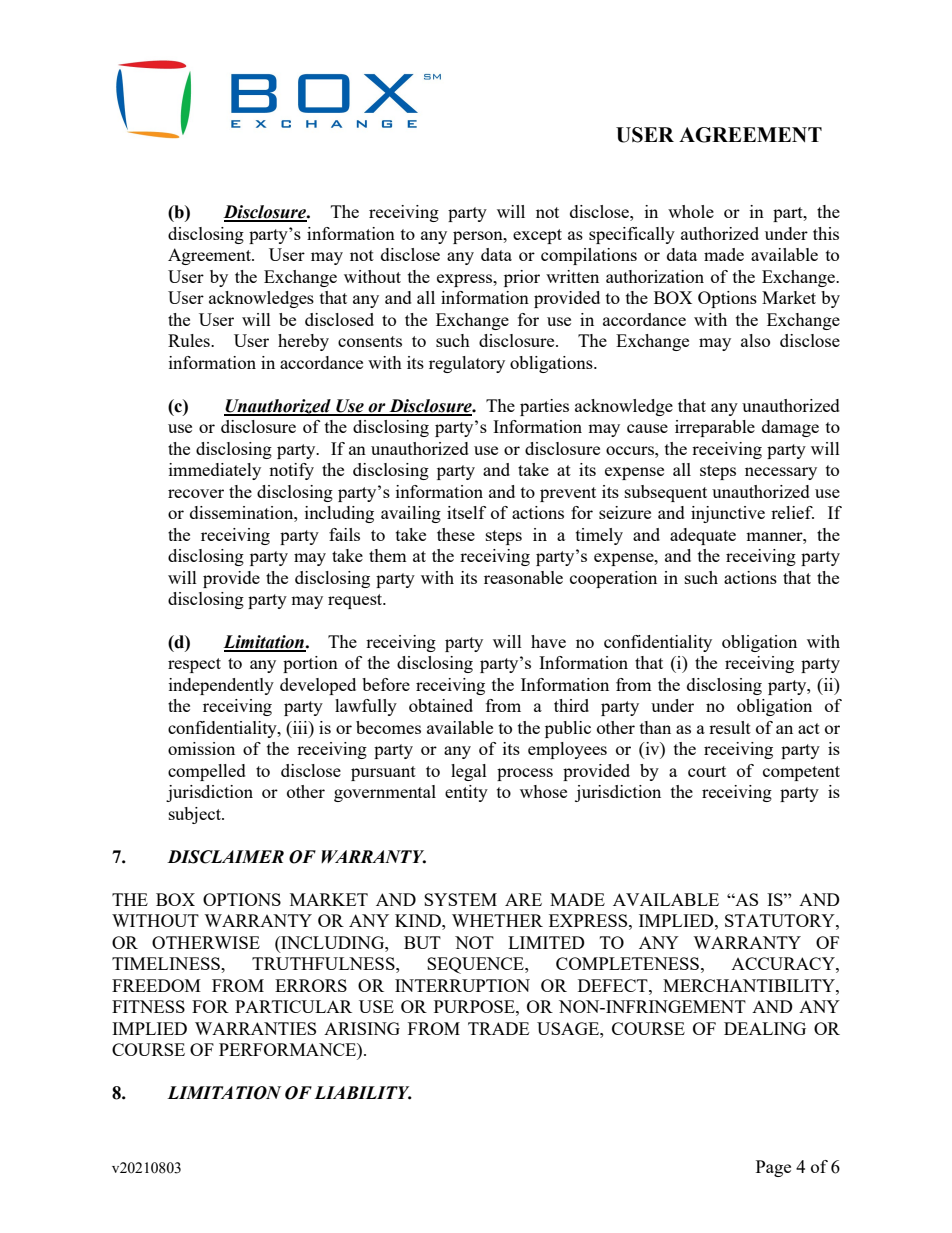  I want to click on result, so click(730, 727).
